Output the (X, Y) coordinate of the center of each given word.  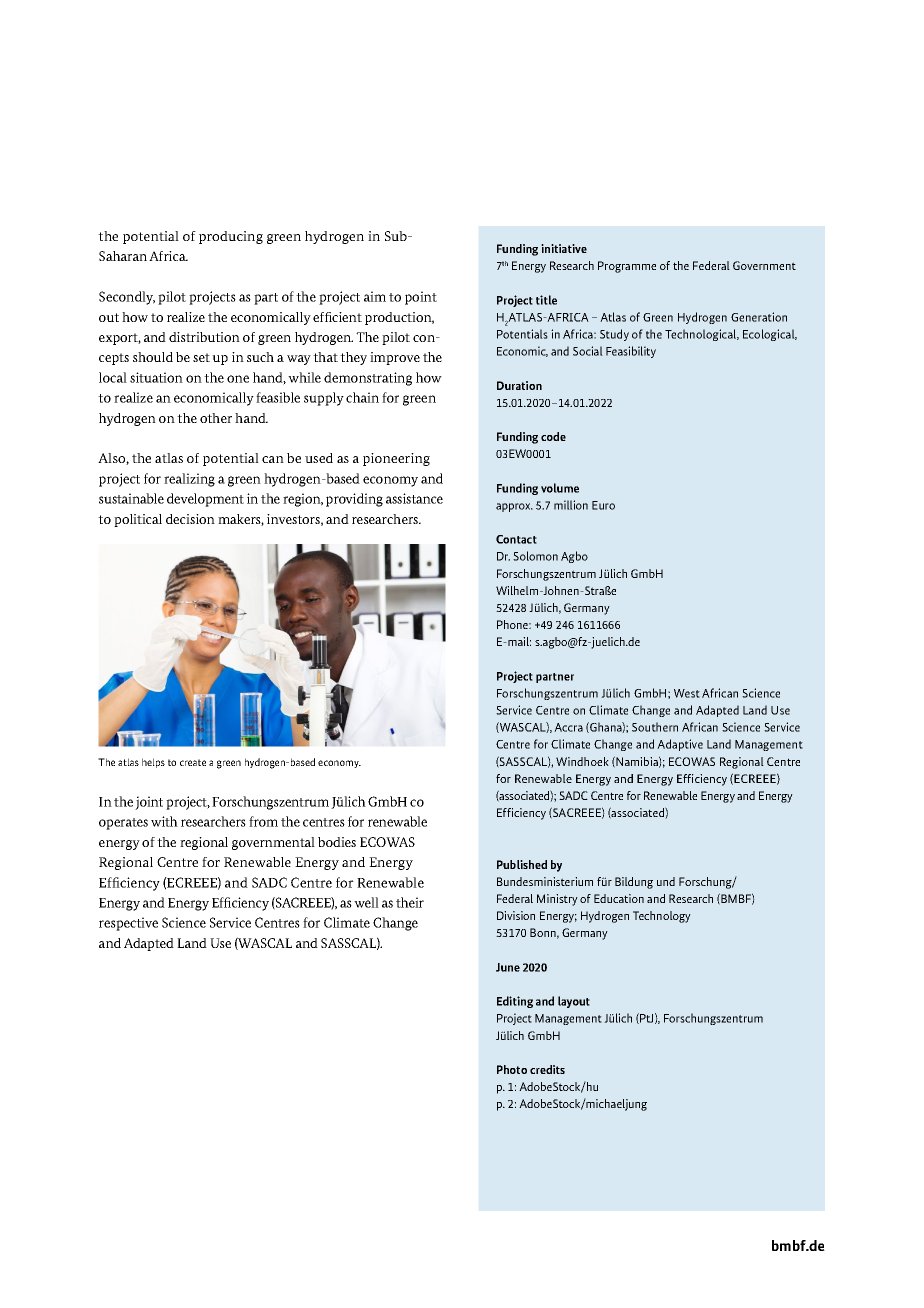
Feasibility (631, 352)
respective (128, 924)
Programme (627, 267)
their (410, 902)
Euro (603, 505)
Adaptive (680, 745)
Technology (662, 917)
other (216, 418)
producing (231, 237)
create (193, 762)
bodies (337, 842)
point (421, 298)
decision (190, 519)
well (366, 902)
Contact (516, 539)
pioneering (396, 459)
